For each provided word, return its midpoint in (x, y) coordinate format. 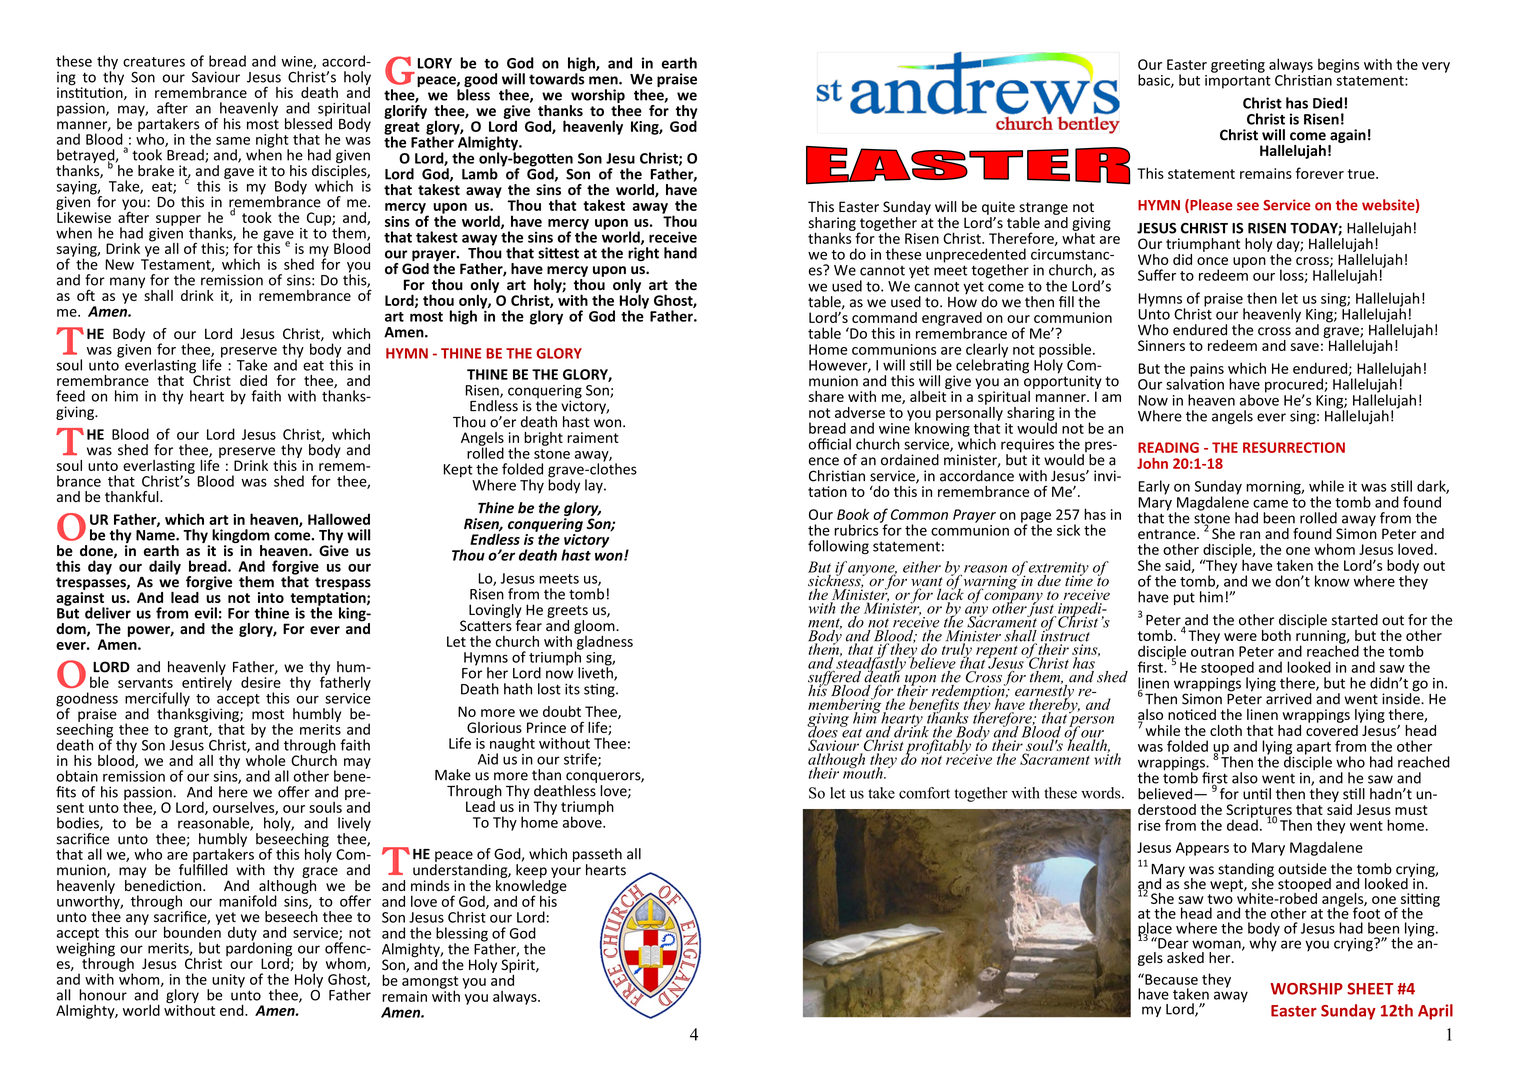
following (838, 547)
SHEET (1370, 989)
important (1238, 80)
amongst (430, 983)
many (127, 282)
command (884, 317)
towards (556, 78)
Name (156, 535)
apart (1314, 749)
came (1270, 503)
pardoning (259, 949)
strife (581, 760)
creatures (154, 62)
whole (265, 759)
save (1305, 347)
